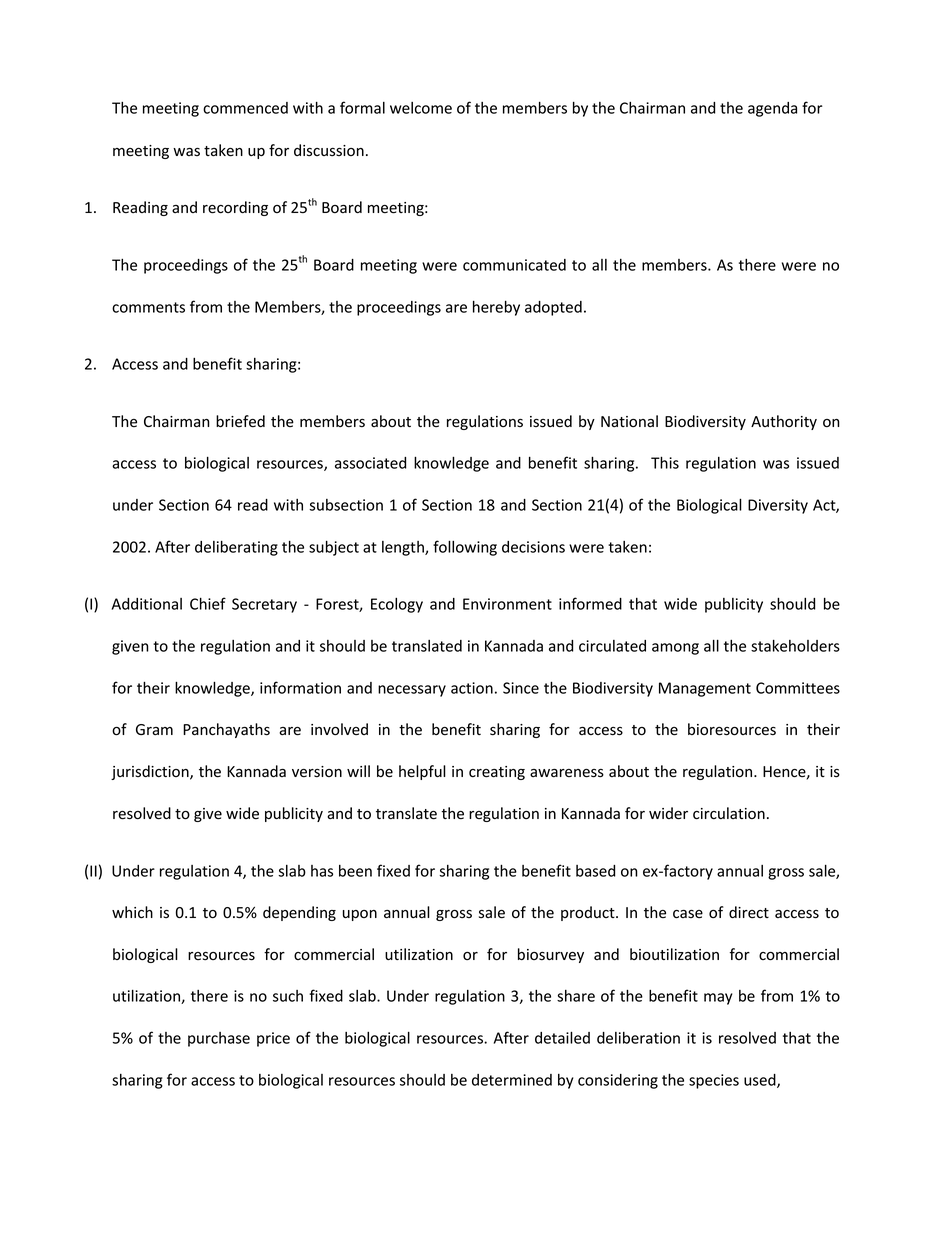 This screenshot has width=952, height=1233. I want to click on Environment, so click(507, 604).
